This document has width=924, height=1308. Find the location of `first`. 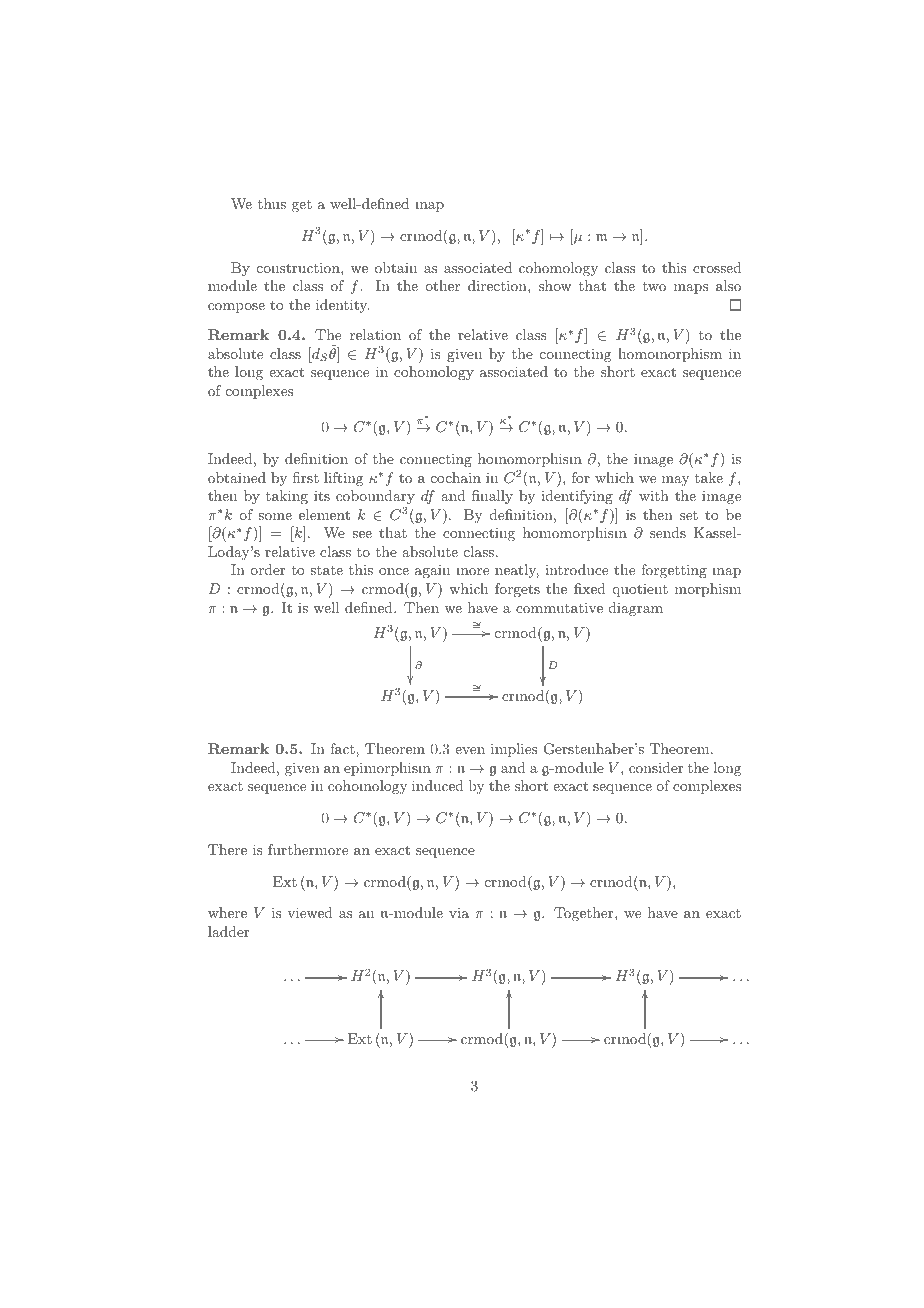

first is located at coordinates (306, 477).
